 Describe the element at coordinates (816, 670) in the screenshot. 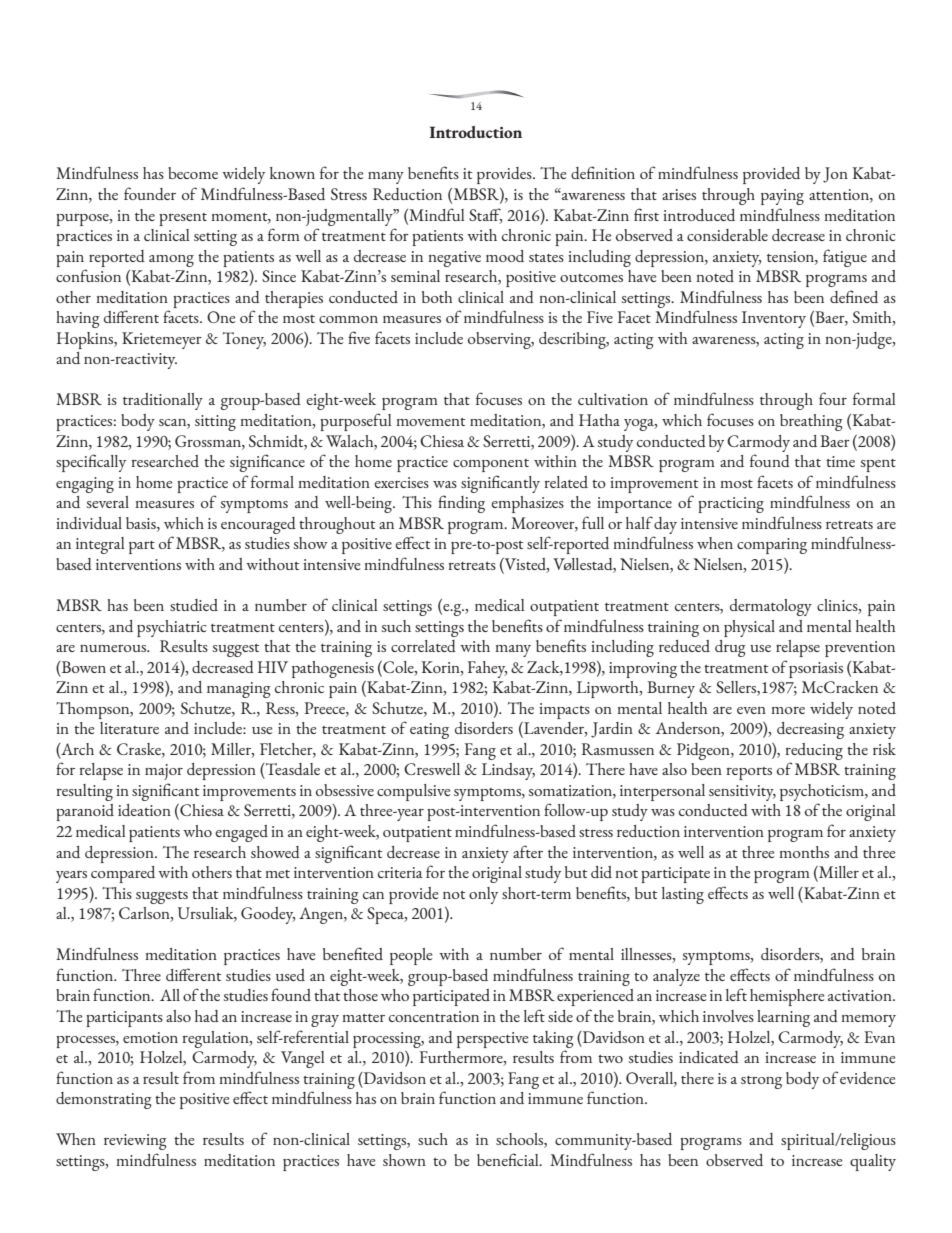

I see `psoriasis` at that location.
